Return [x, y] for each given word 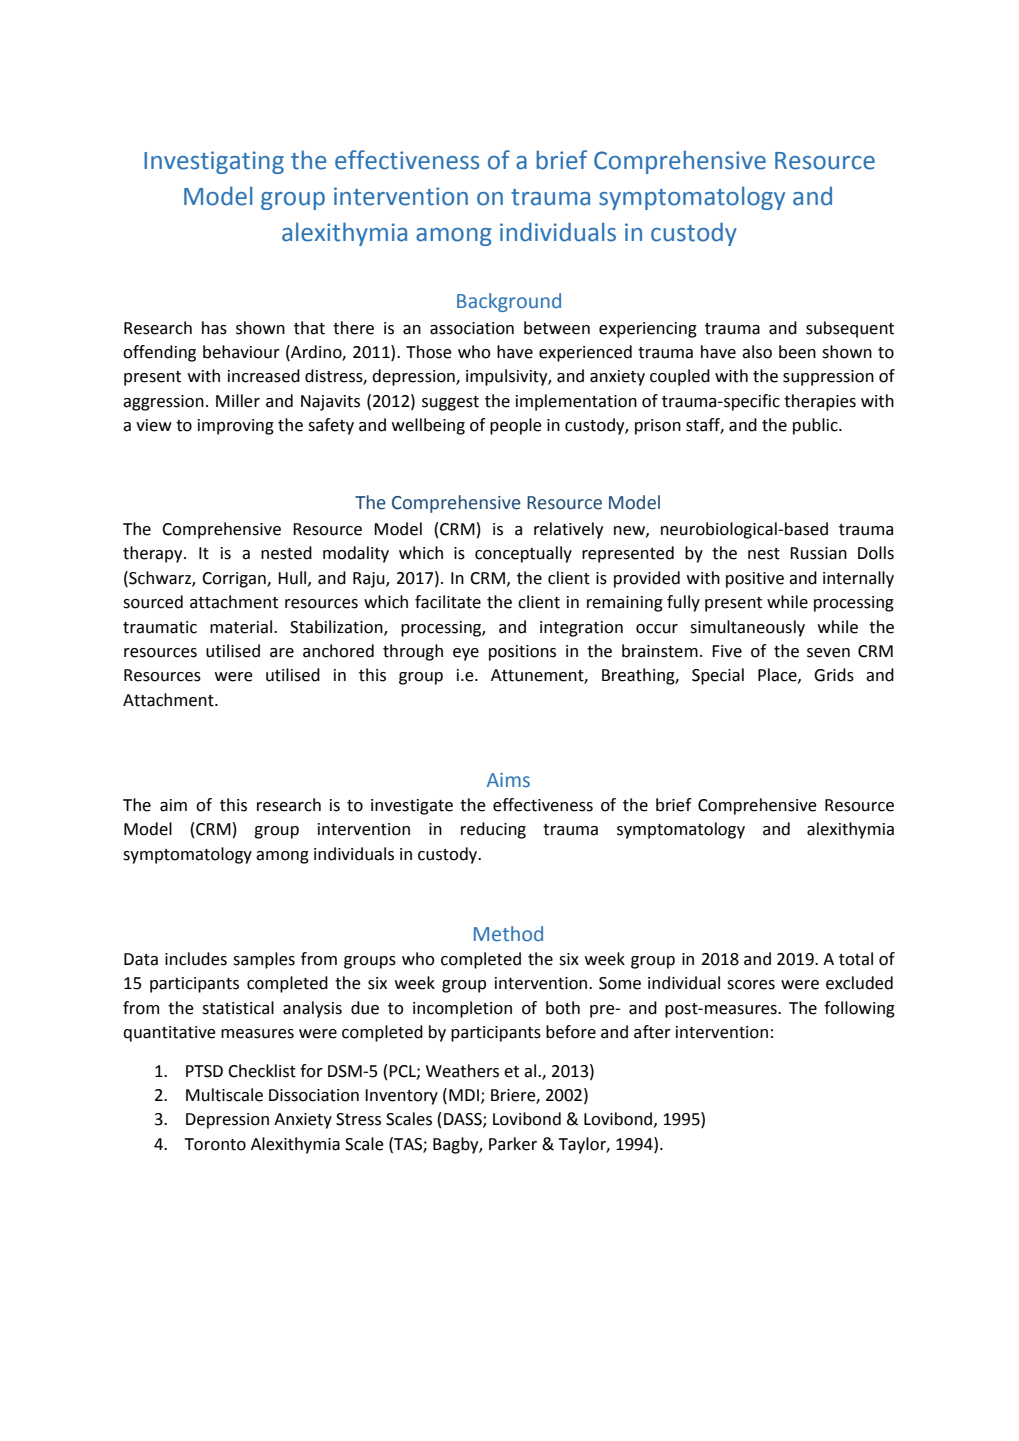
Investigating [214, 162]
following [859, 1009]
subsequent [850, 329]
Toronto [215, 1144]
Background [509, 302]
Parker [513, 1144]
